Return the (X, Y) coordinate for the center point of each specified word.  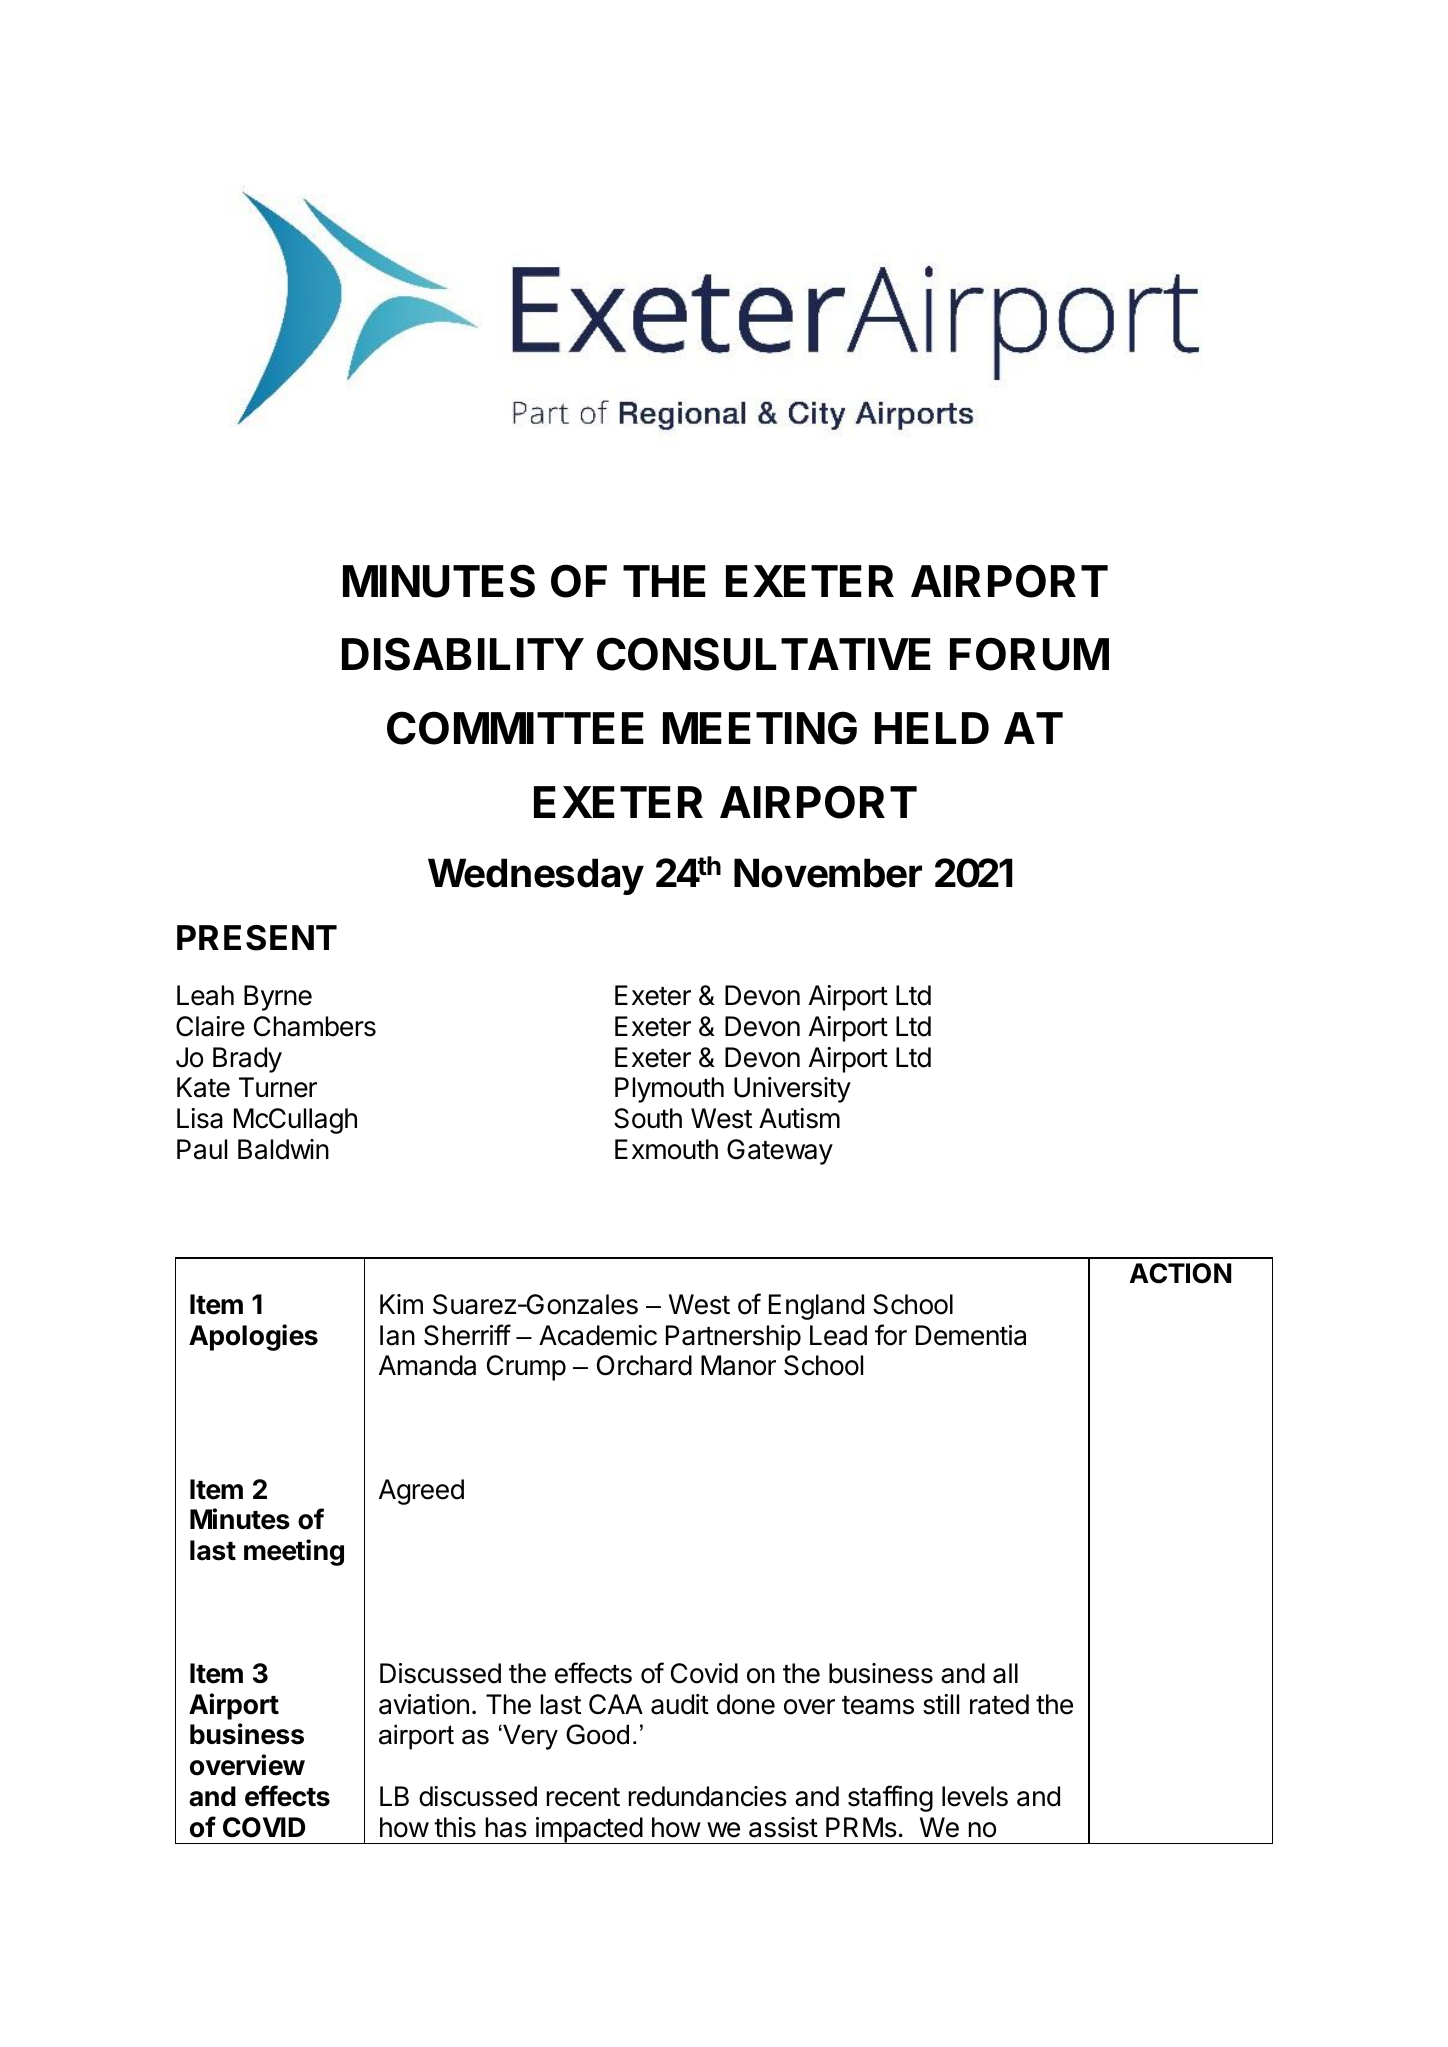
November (828, 873)
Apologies (253, 1337)
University (792, 1090)
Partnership (733, 1338)
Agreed (421, 1492)
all (1005, 1673)
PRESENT (257, 938)
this (455, 1827)
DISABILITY (463, 654)
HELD (932, 728)
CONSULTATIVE (764, 654)
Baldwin (283, 1149)
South (648, 1118)
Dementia (971, 1335)
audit (680, 1704)
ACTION (1180, 1273)
